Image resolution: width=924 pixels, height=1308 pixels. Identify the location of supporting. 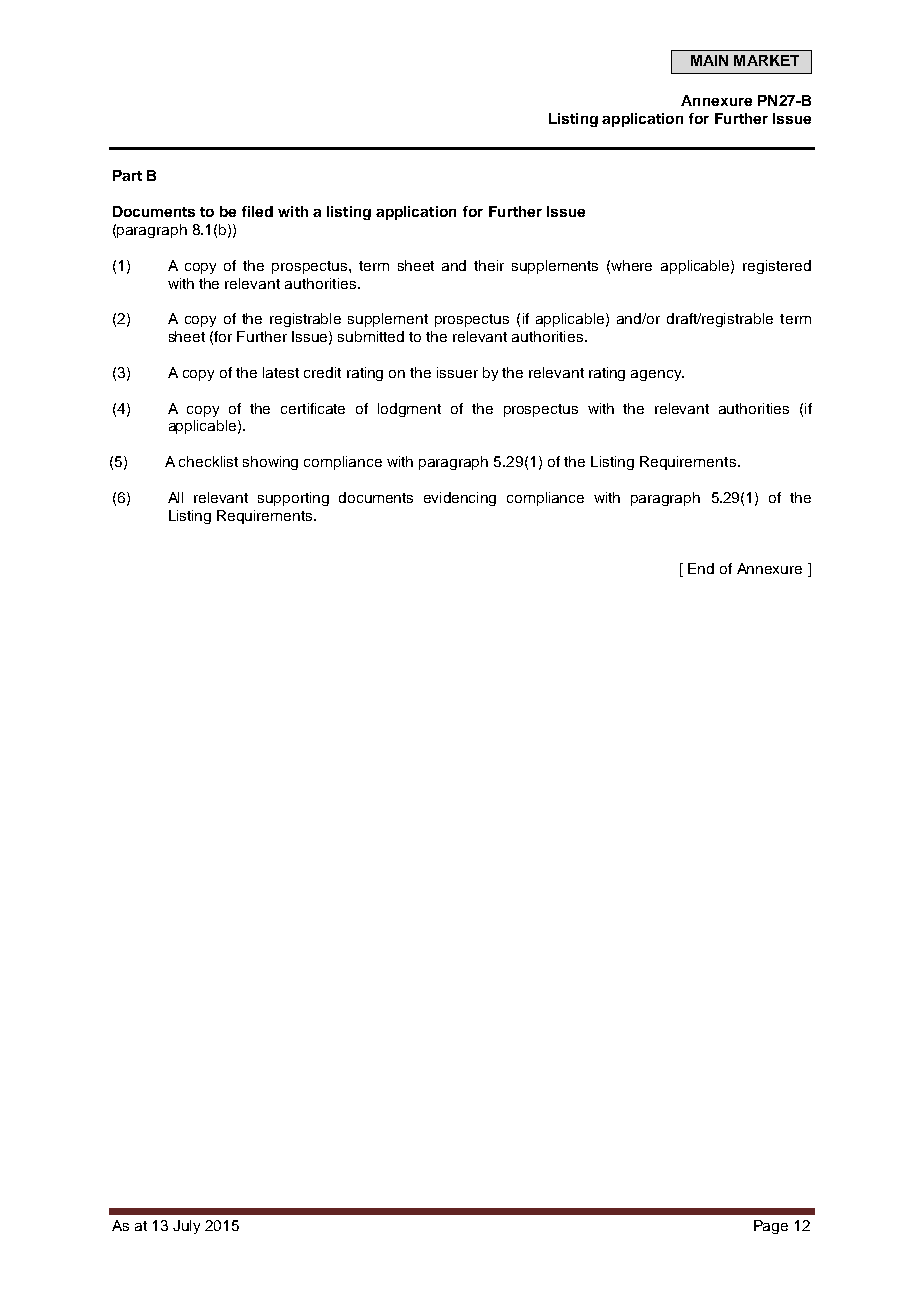
(293, 499).
